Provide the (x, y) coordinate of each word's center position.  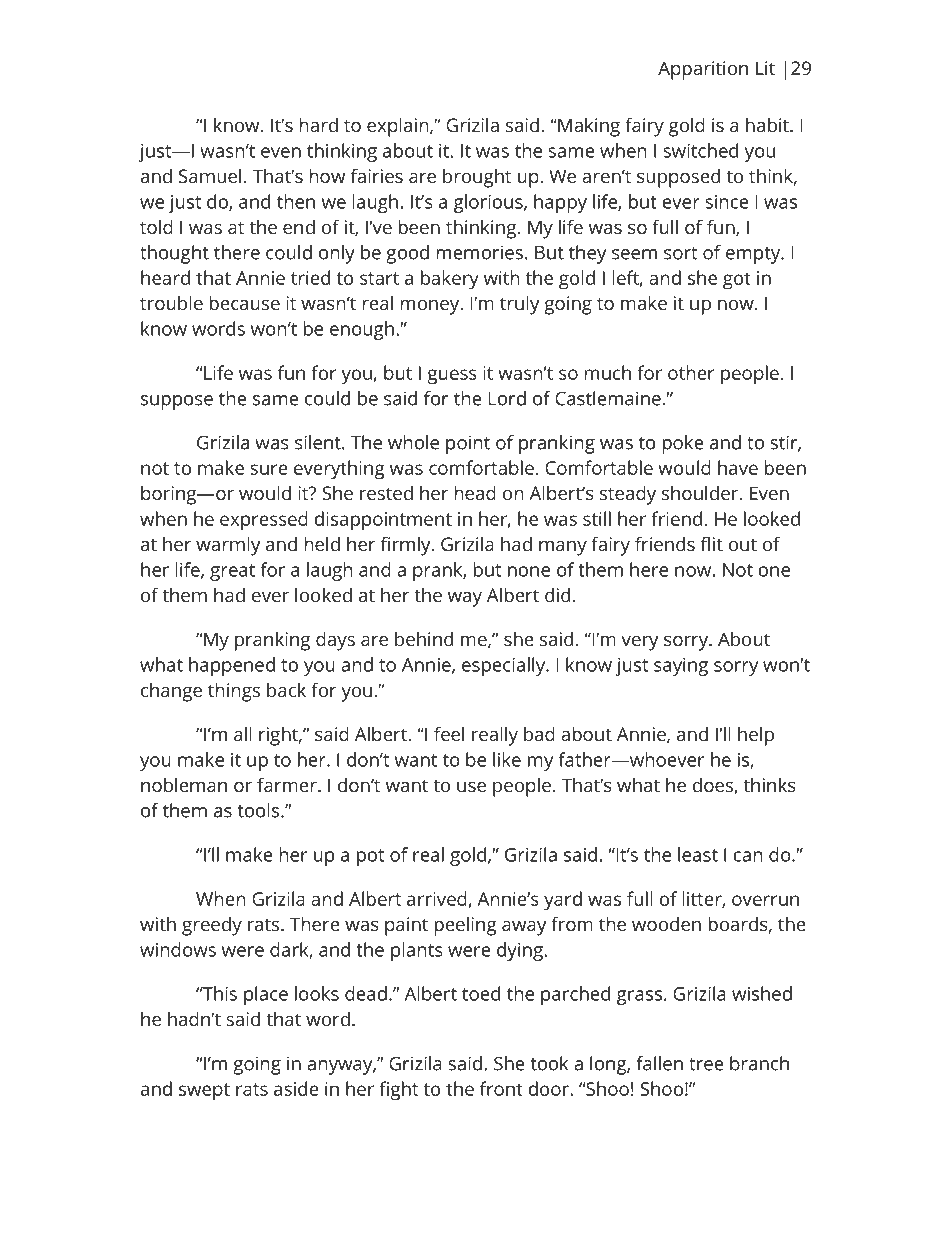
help (756, 736)
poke (683, 444)
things (234, 692)
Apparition (703, 70)
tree (706, 1064)
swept (204, 1092)
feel (449, 733)
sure (269, 469)
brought (477, 178)
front (501, 1088)
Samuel (210, 175)
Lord (507, 398)
